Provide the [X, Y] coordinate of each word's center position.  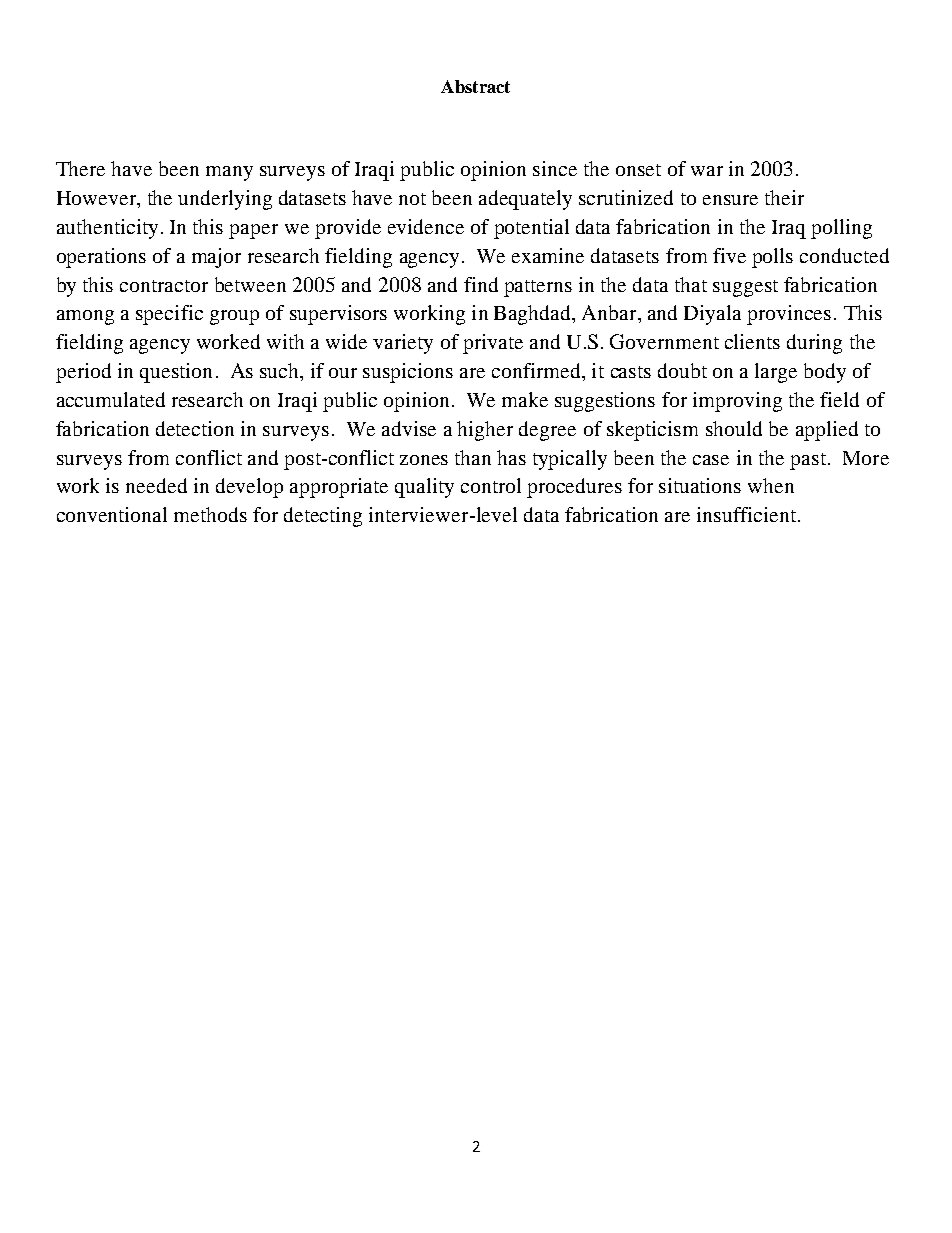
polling [841, 229]
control [491, 485]
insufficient [748, 514]
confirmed [537, 370]
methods [210, 514]
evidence [426, 226]
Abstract [475, 86]
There [80, 168]
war [707, 171]
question [176, 373]
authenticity [107, 229]
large [776, 373]
